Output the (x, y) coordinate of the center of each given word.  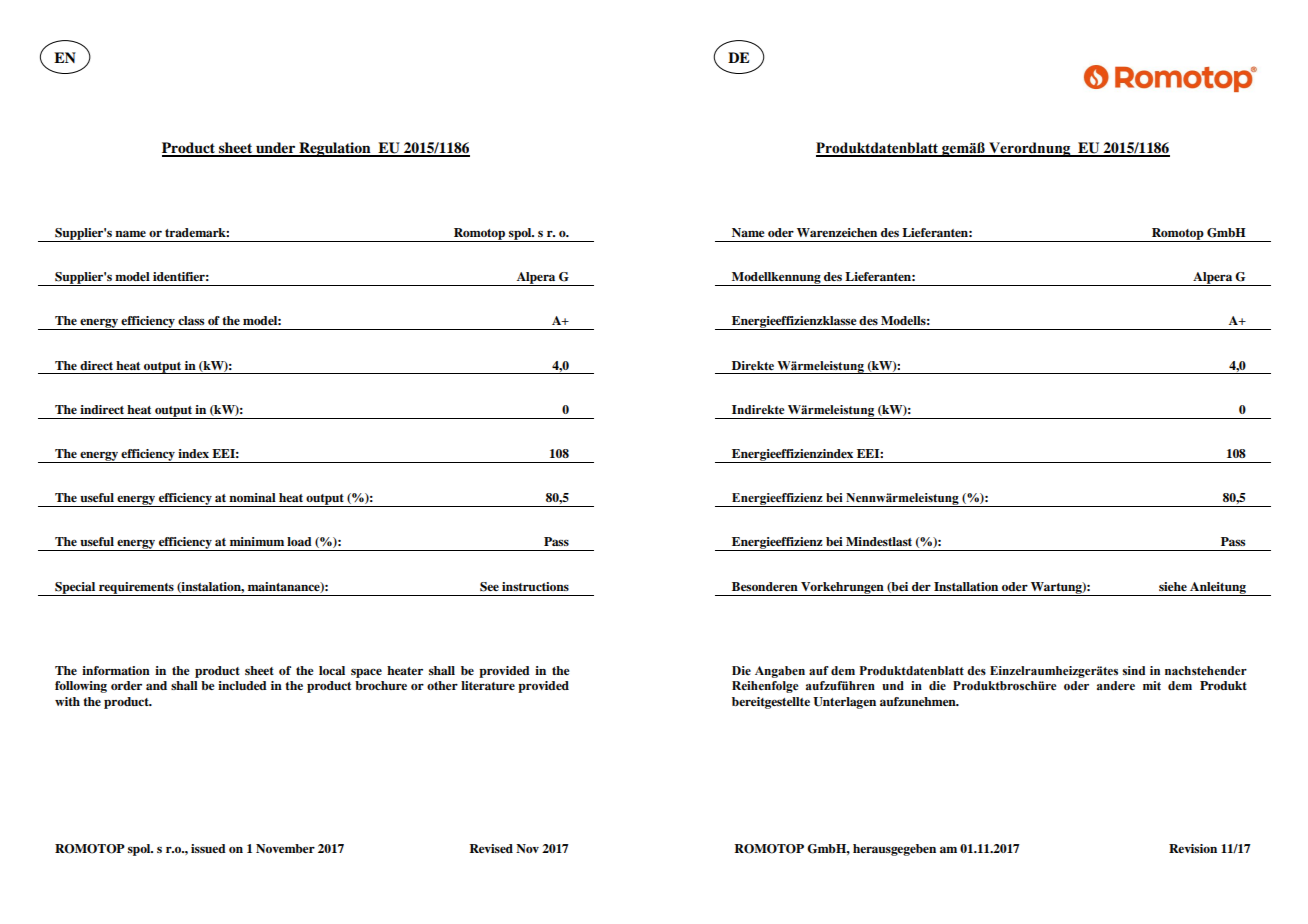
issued (208, 848)
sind (1133, 670)
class (191, 320)
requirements (136, 589)
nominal (252, 497)
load (299, 541)
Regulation (335, 149)
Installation (966, 586)
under (276, 149)
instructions (535, 586)
